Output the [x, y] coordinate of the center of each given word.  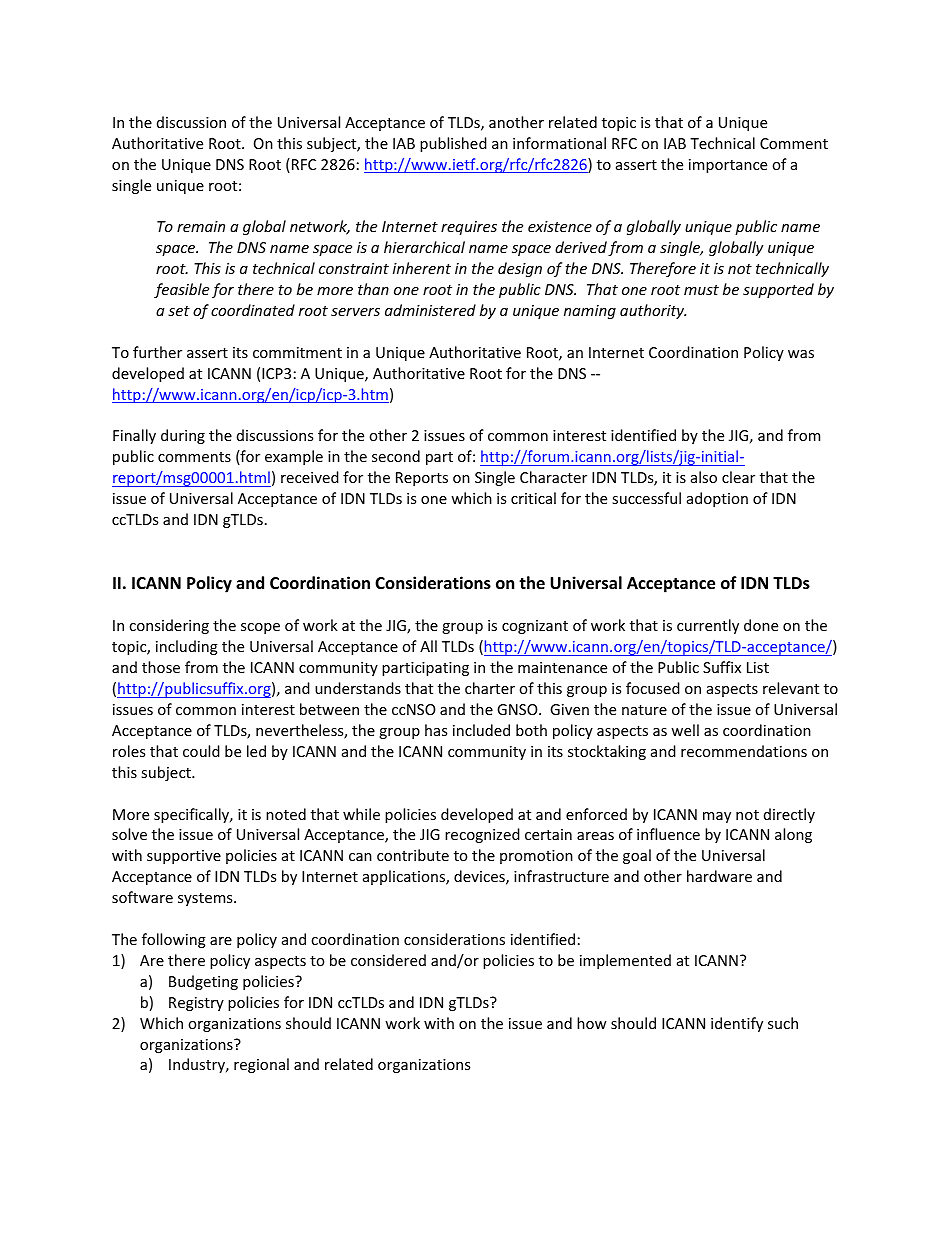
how [592, 1023]
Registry [196, 1004]
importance [728, 166]
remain [201, 226]
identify [737, 1024]
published [453, 144]
